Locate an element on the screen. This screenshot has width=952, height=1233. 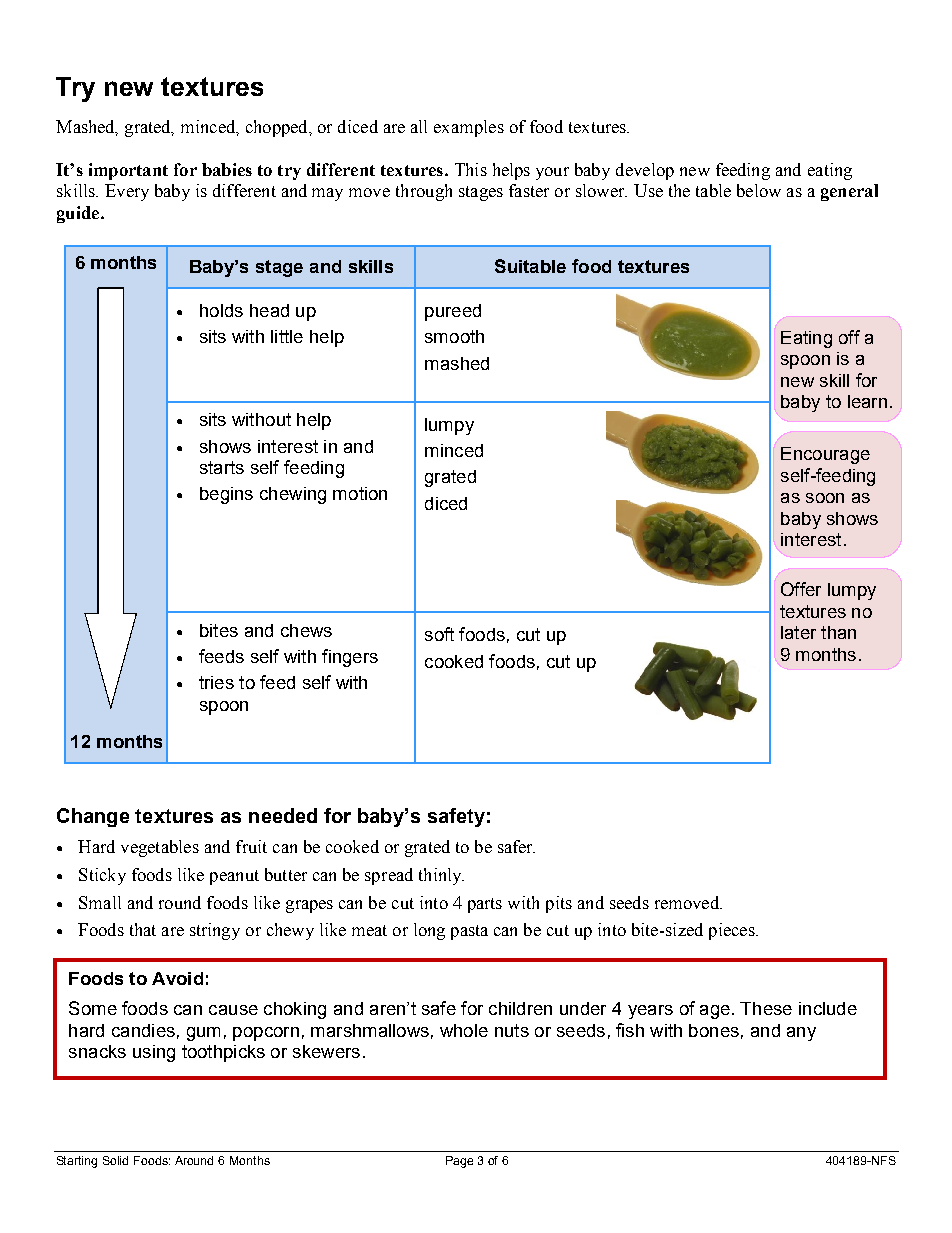
Offer is located at coordinates (801, 589).
